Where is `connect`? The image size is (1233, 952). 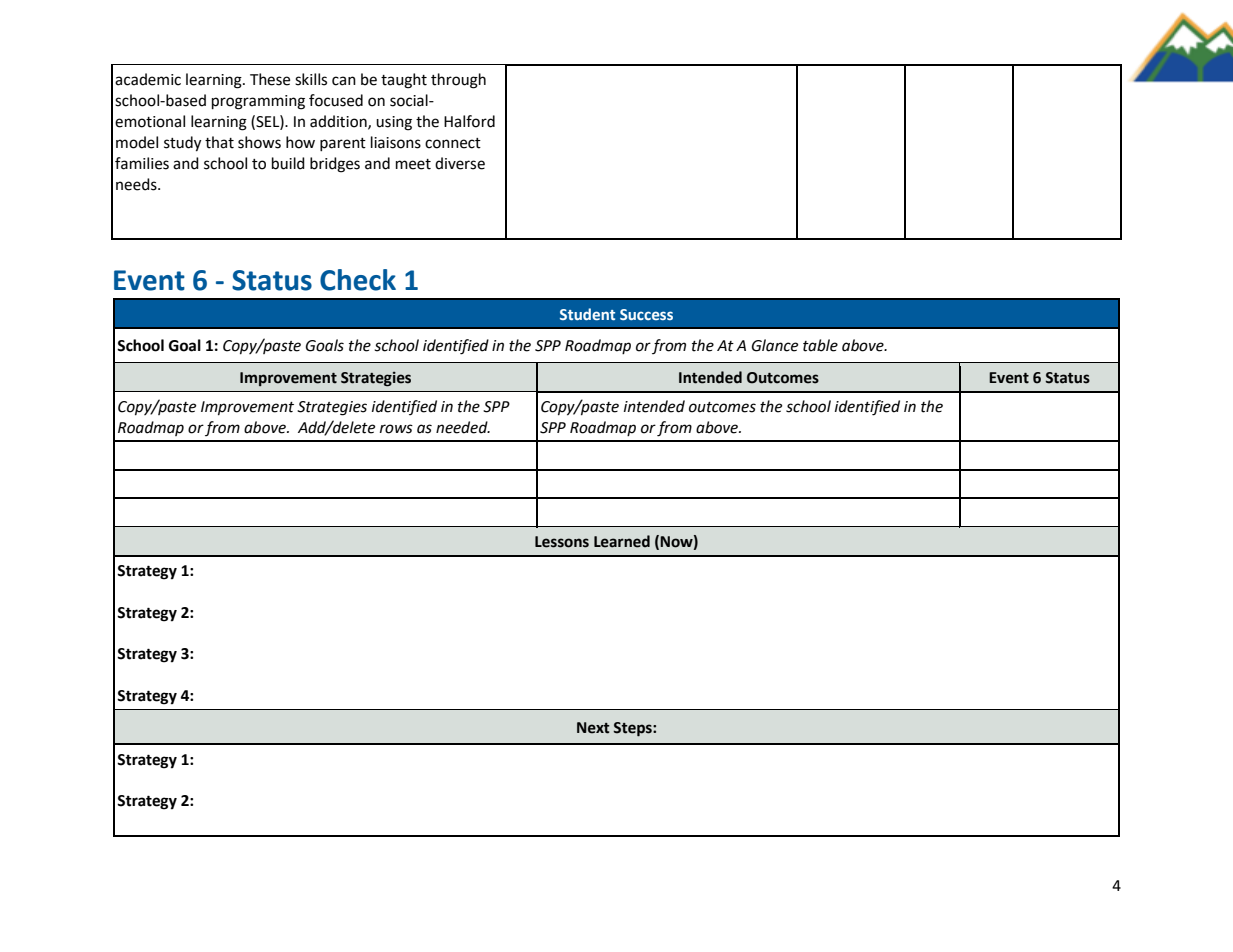 connect is located at coordinates (453, 143).
